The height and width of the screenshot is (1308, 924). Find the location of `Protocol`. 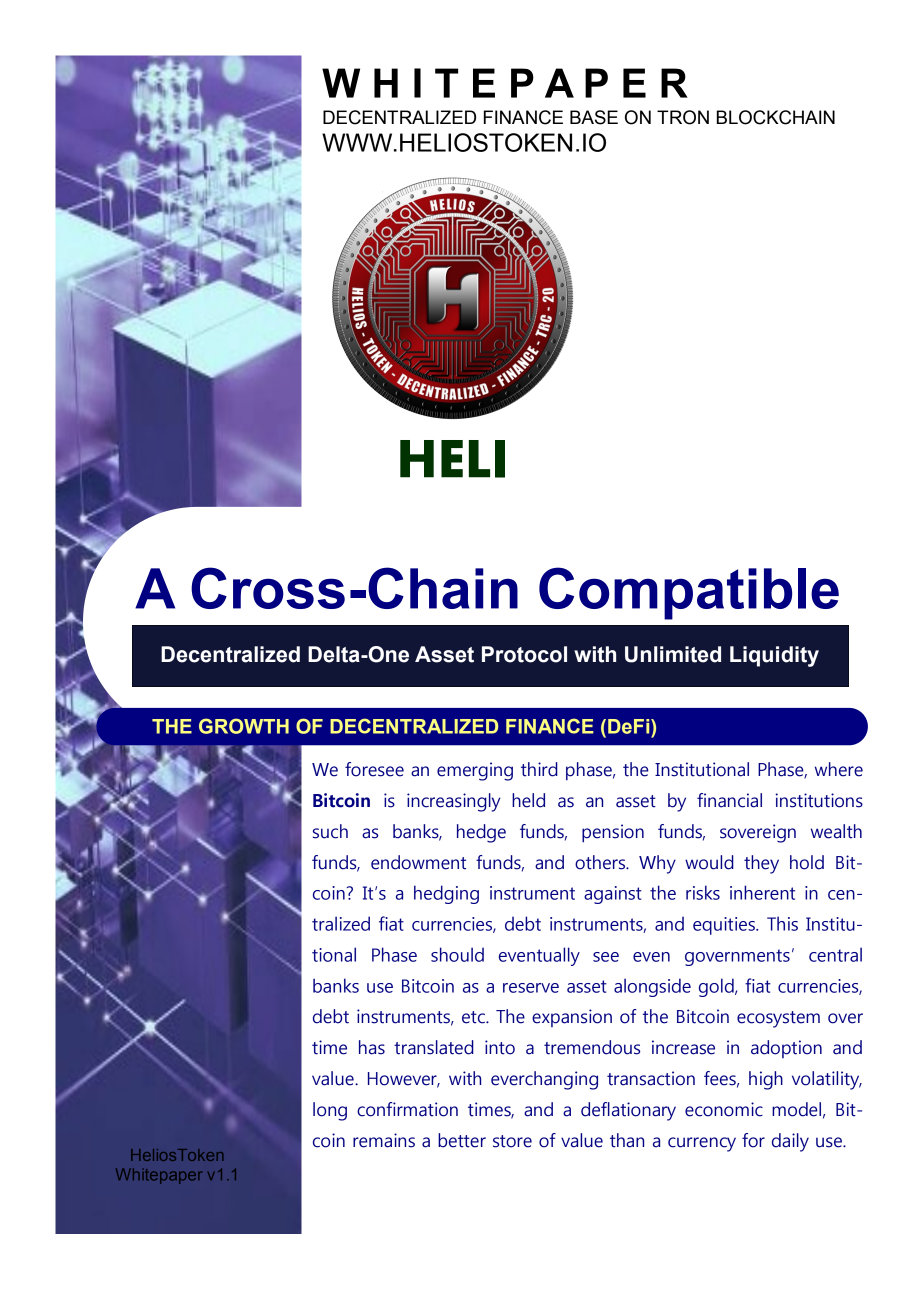

Protocol is located at coordinates (524, 654).
